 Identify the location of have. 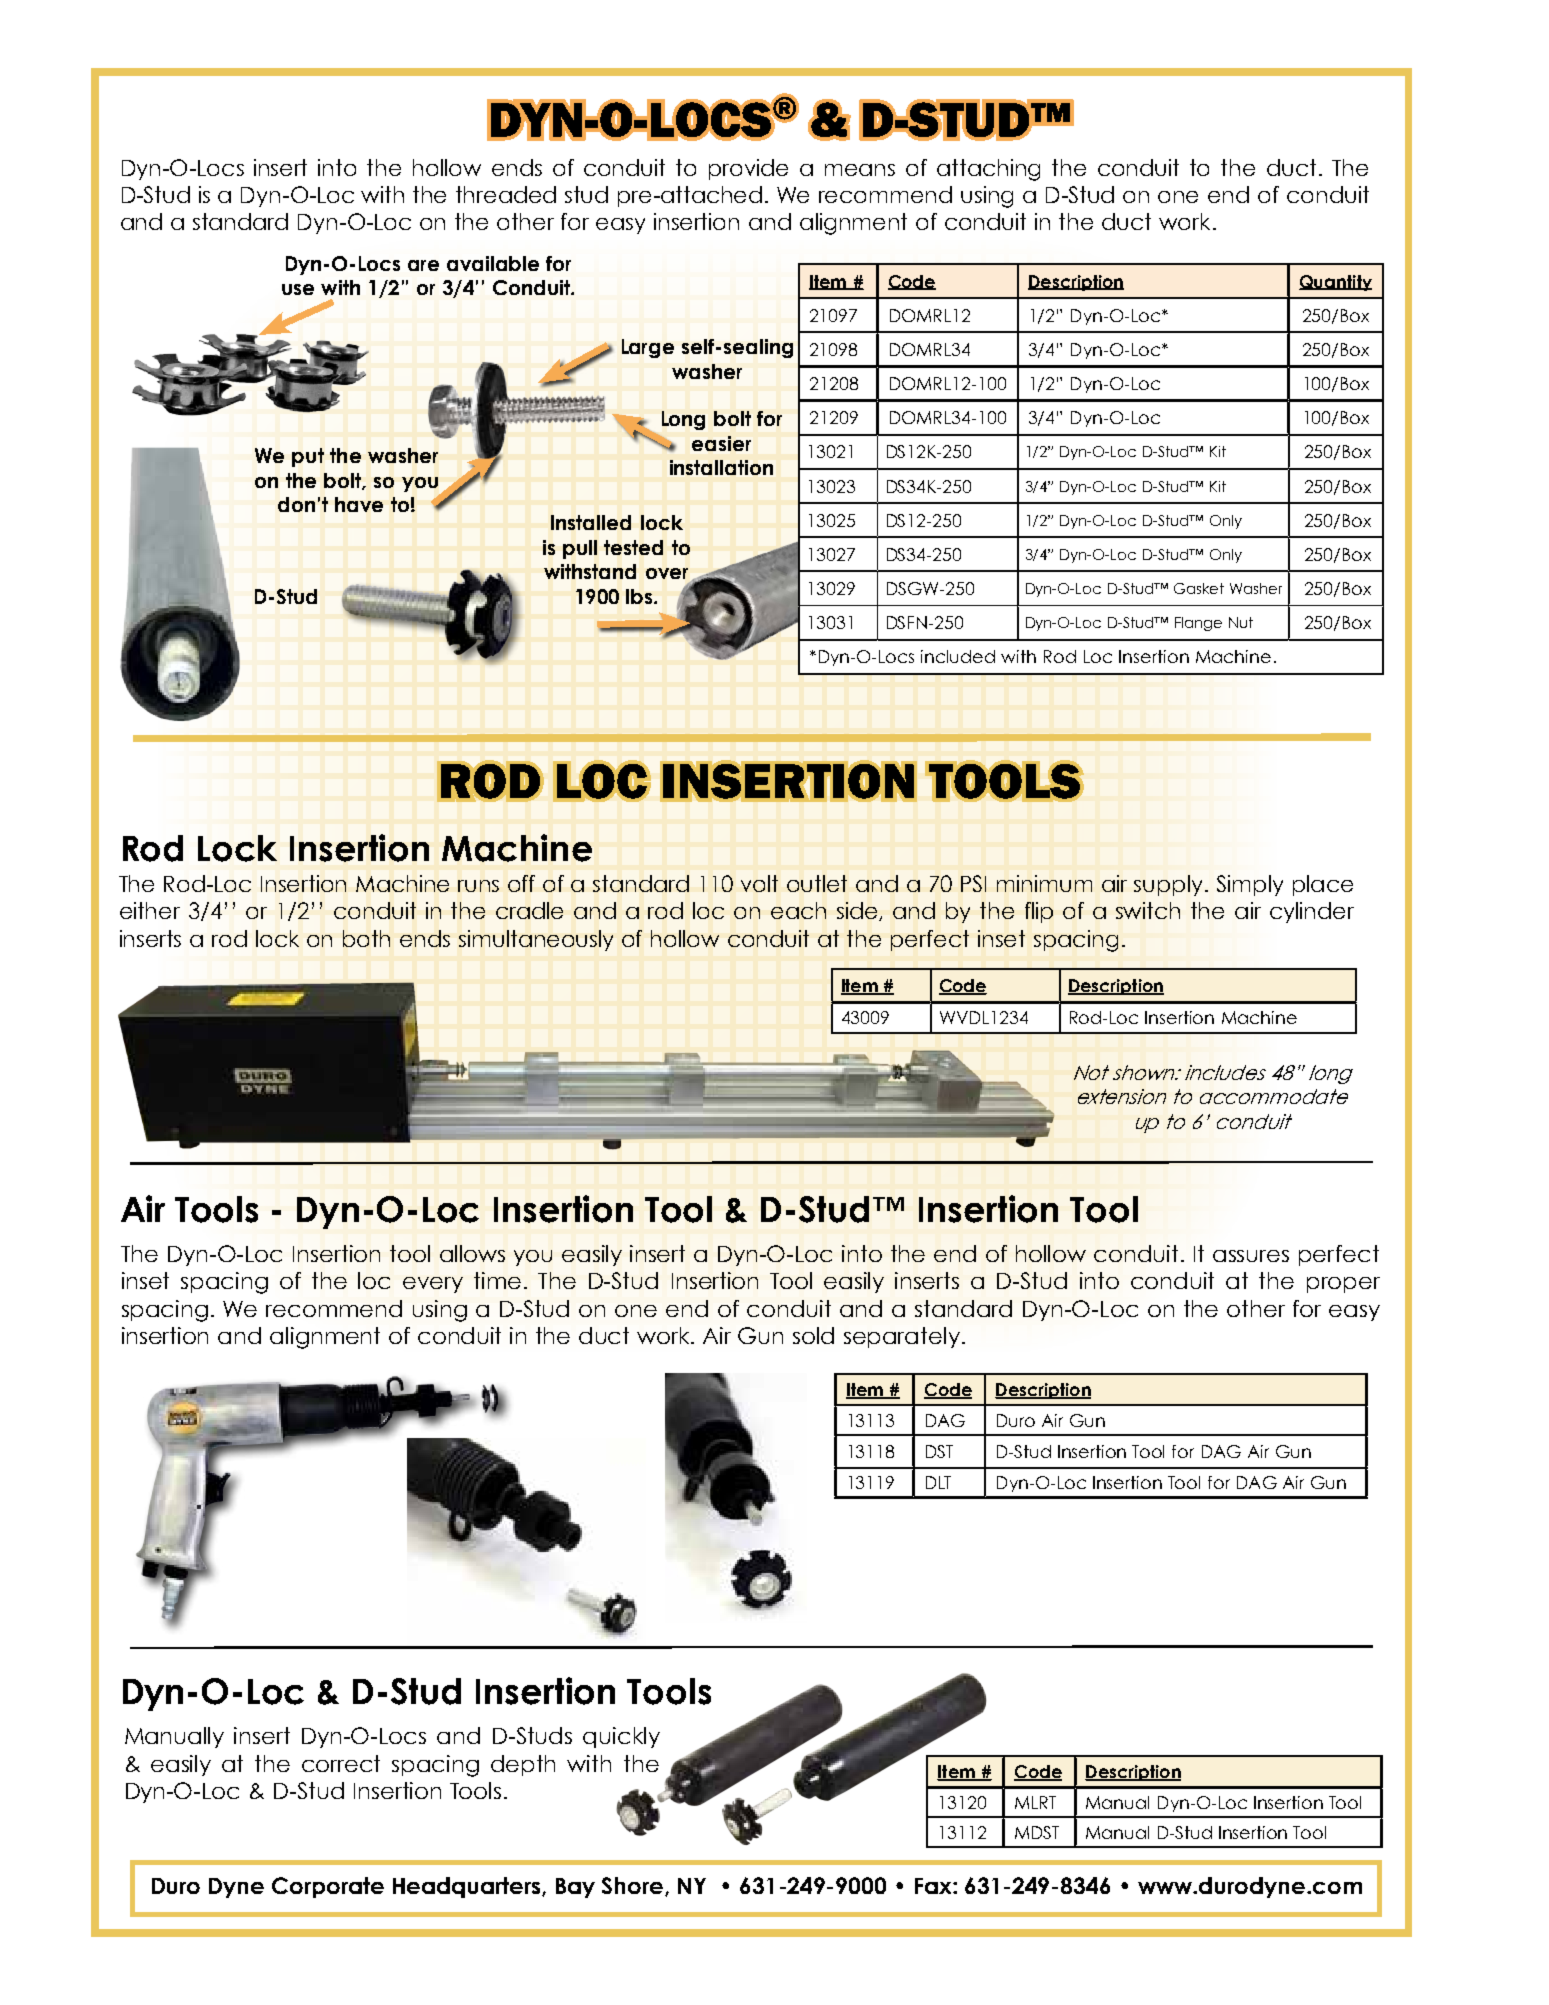
(359, 504).
